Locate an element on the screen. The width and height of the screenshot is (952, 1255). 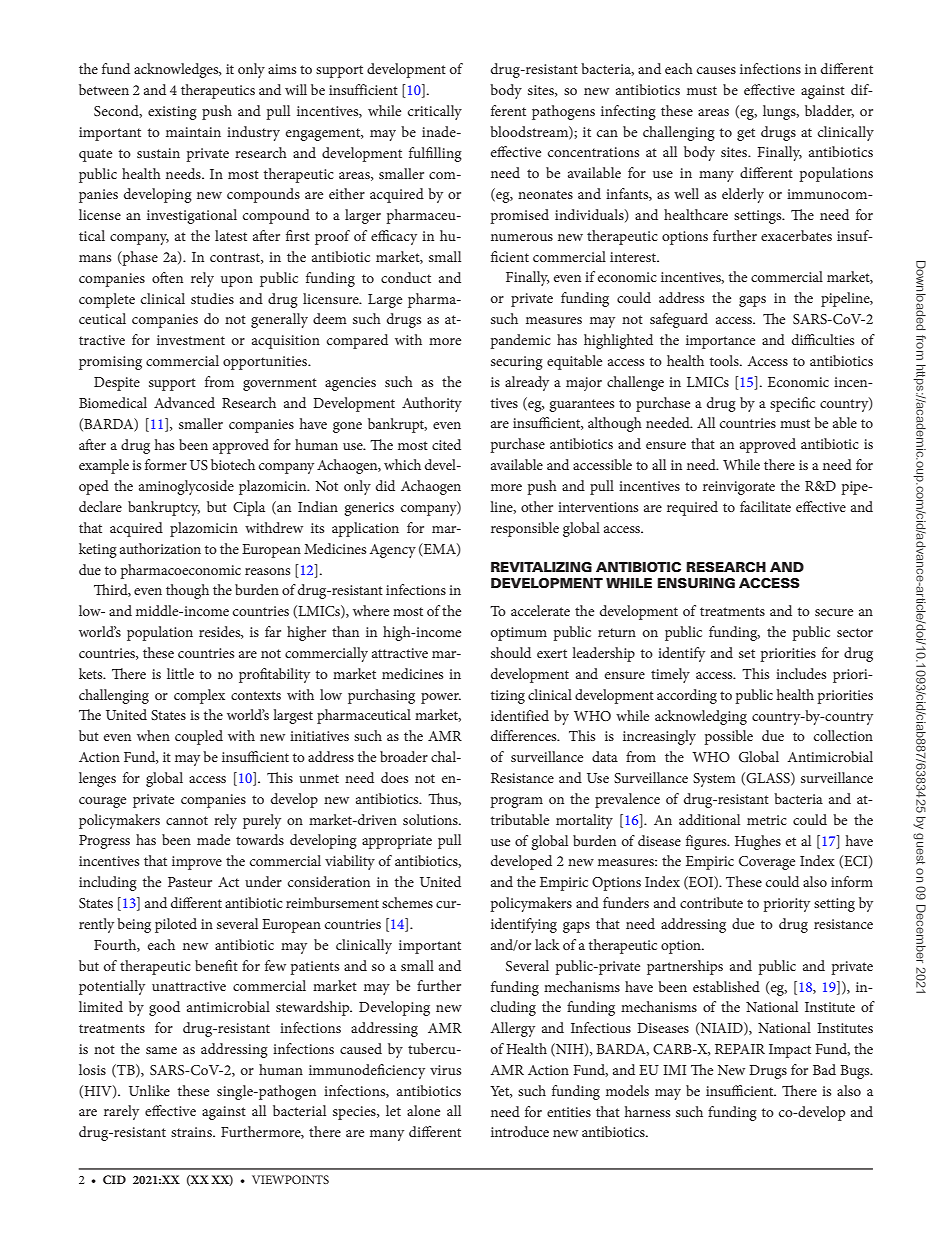
studies is located at coordinates (212, 298).
